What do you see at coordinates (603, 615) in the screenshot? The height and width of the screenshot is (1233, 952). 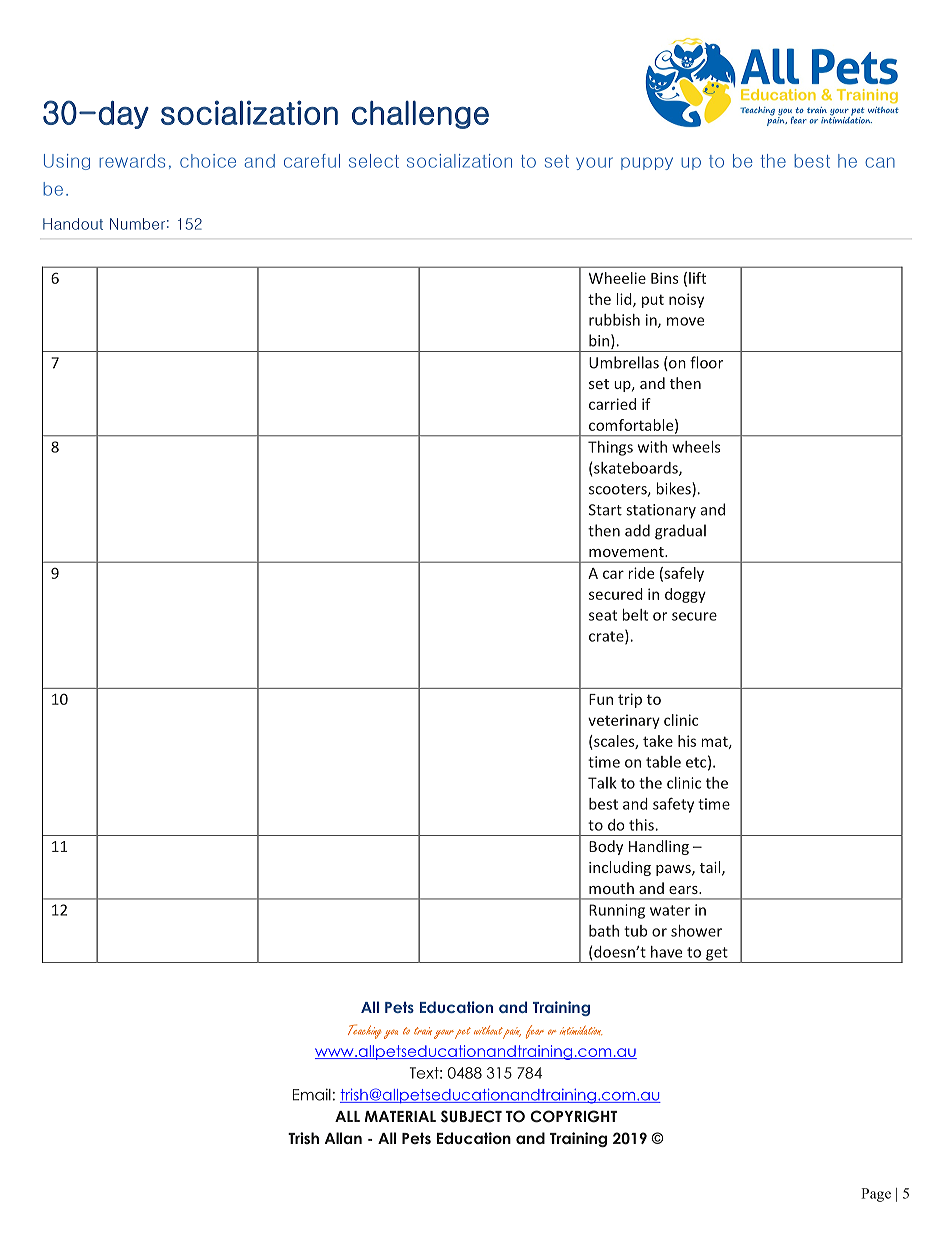 I see `seat` at bounding box center [603, 615].
